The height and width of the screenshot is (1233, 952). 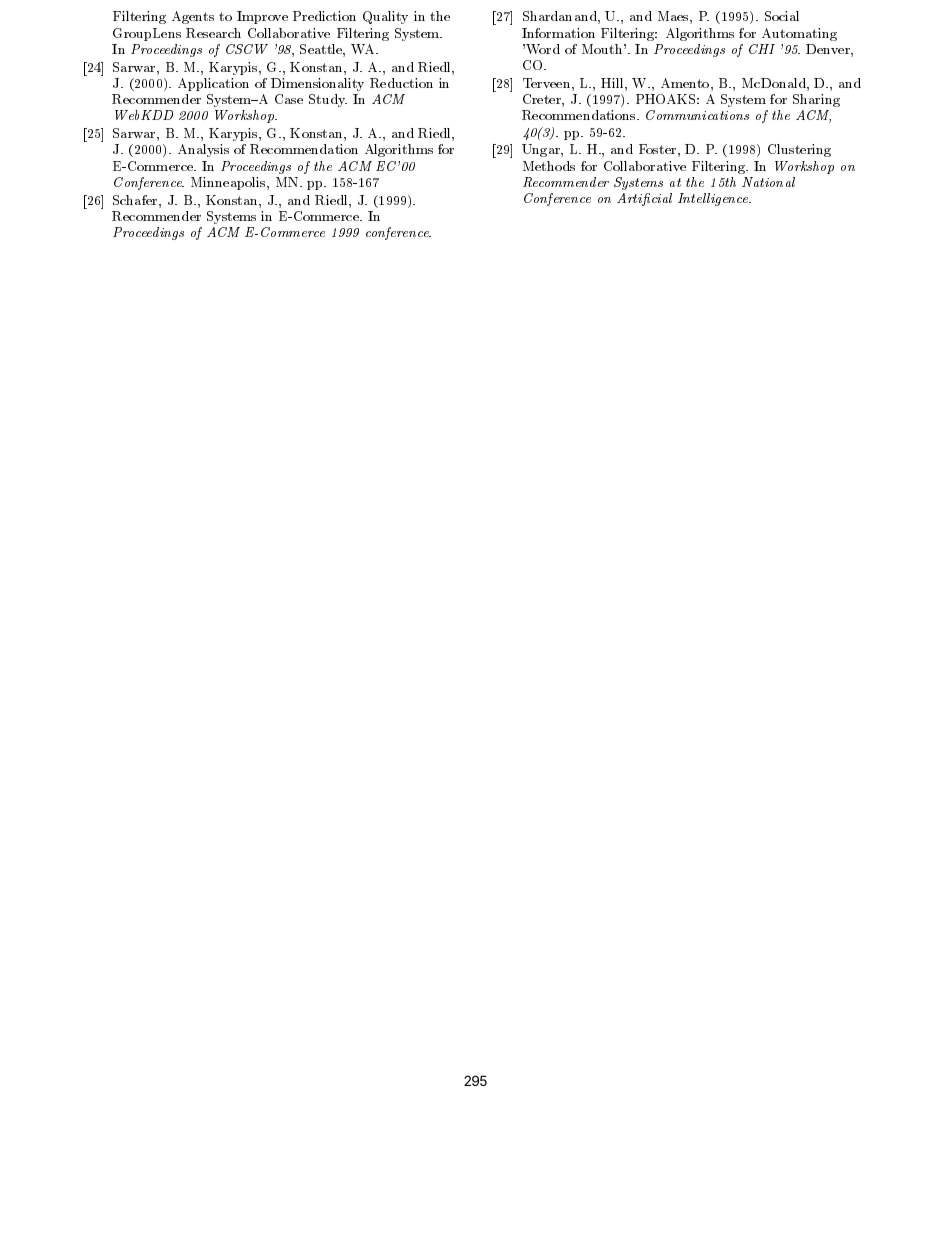 What do you see at coordinates (799, 34) in the screenshot?
I see `Automating` at bounding box center [799, 34].
